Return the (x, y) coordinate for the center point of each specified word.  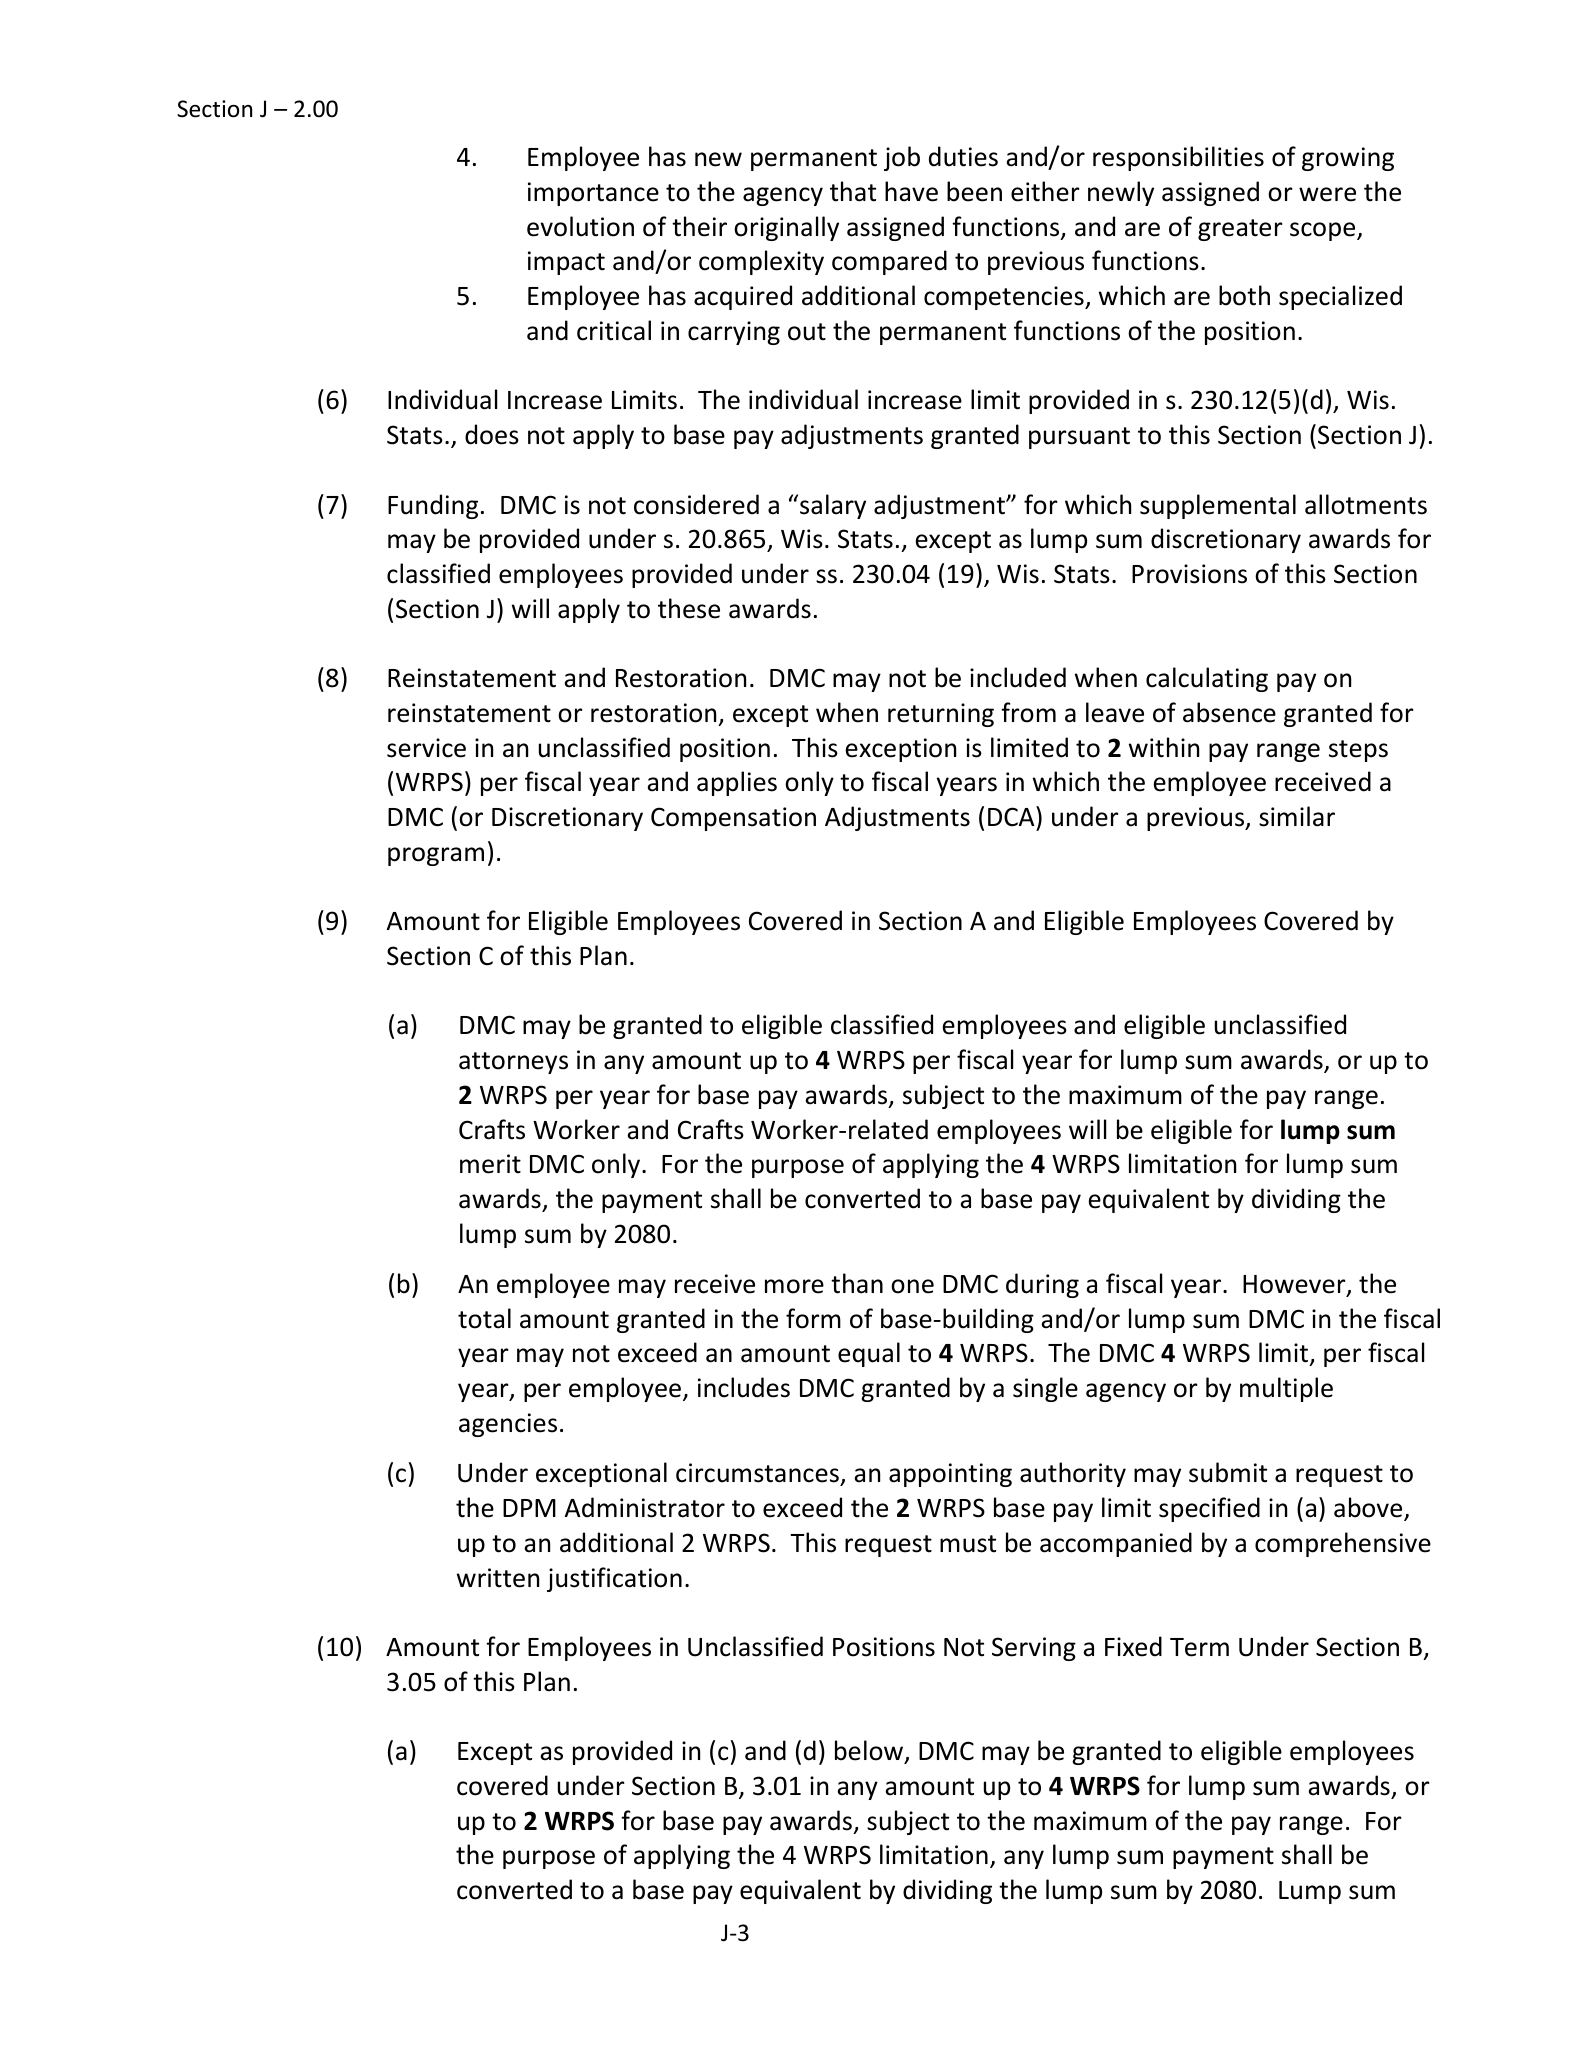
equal (869, 1354)
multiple (1286, 1389)
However (1295, 1285)
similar (1297, 816)
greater (1240, 230)
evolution (580, 226)
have (911, 191)
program (436, 856)
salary (833, 506)
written (498, 1578)
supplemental (1218, 506)
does (492, 434)
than (857, 1283)
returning (941, 715)
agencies (508, 1425)
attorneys (513, 1063)
